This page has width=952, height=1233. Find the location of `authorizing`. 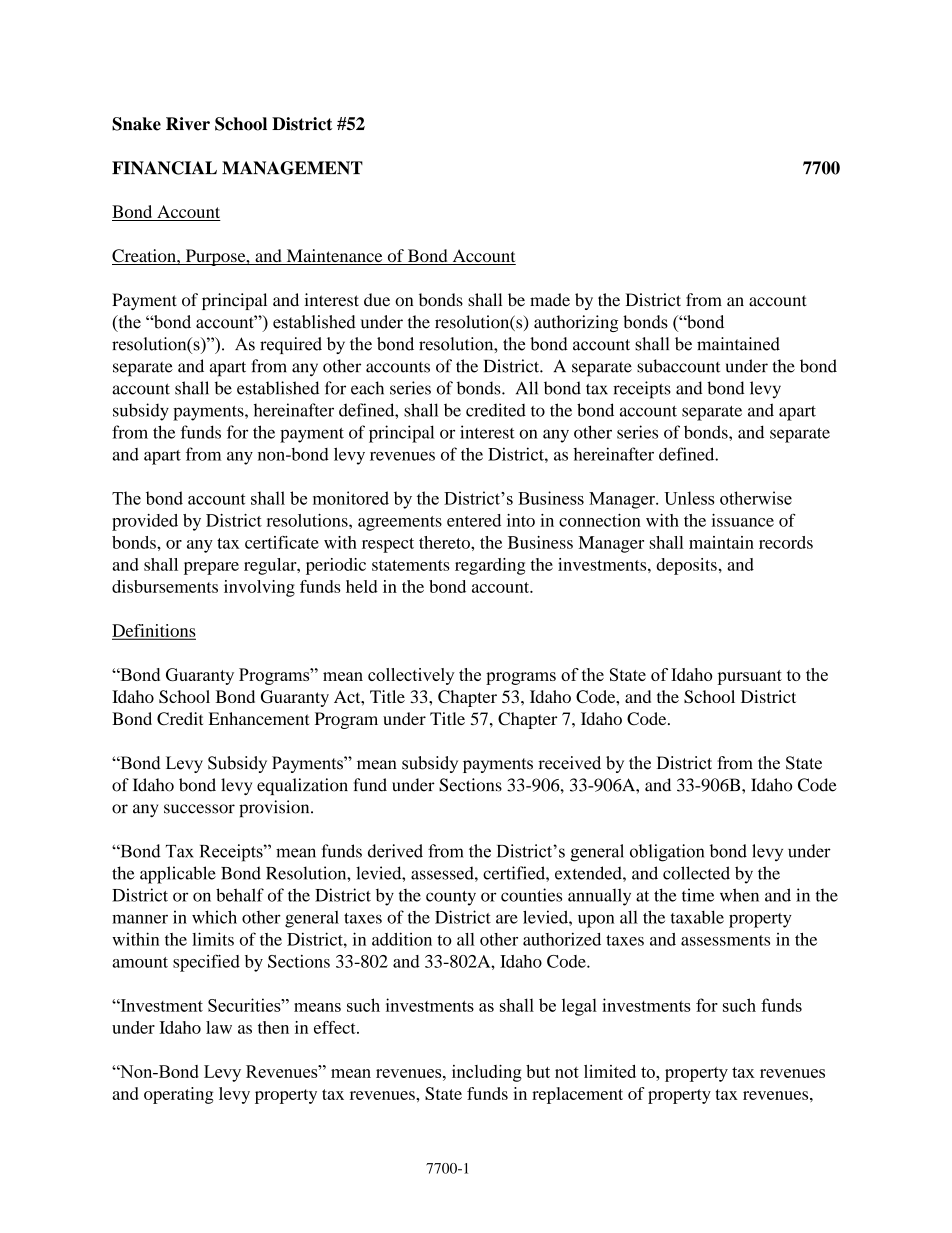

authorizing is located at coordinates (576, 323).
